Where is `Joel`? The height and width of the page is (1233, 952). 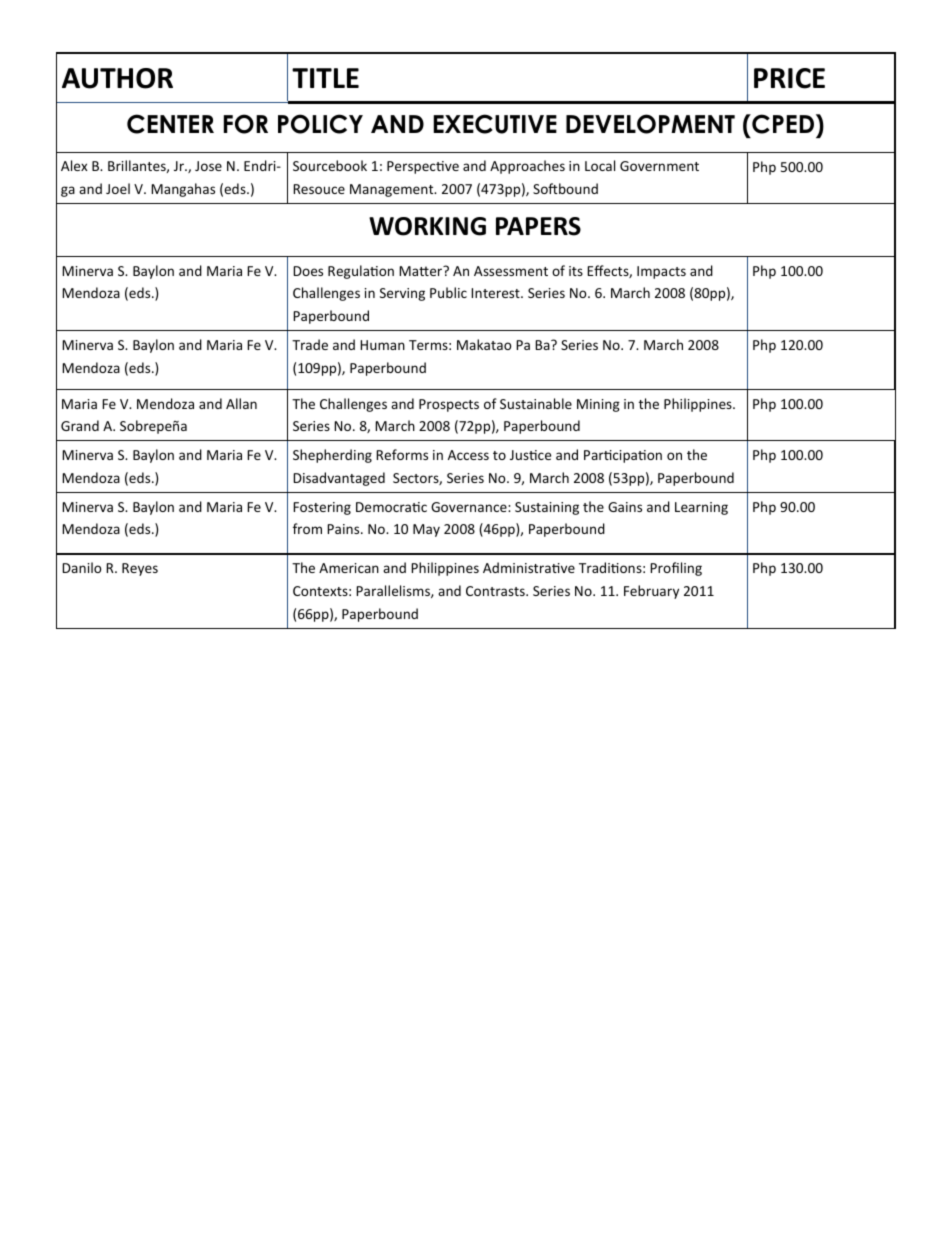
Joel is located at coordinates (118, 188).
